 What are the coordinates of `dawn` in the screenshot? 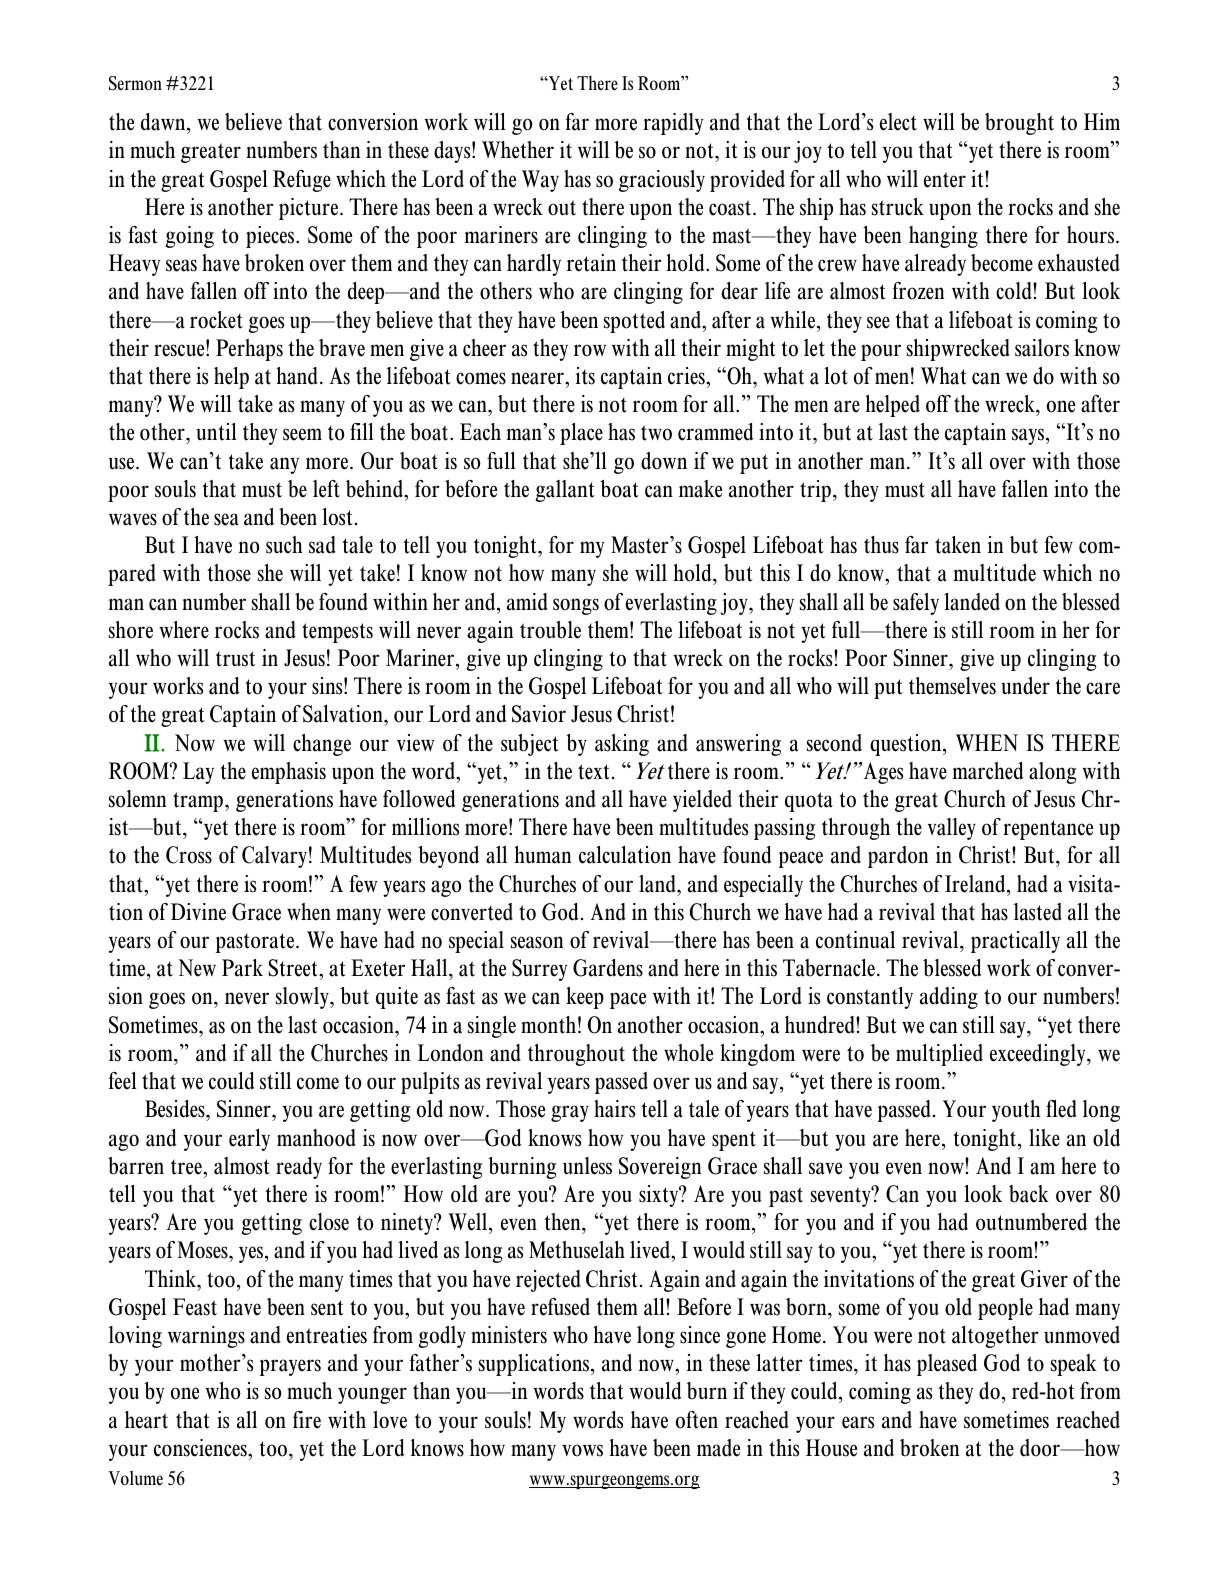 It's located at (164, 122).
